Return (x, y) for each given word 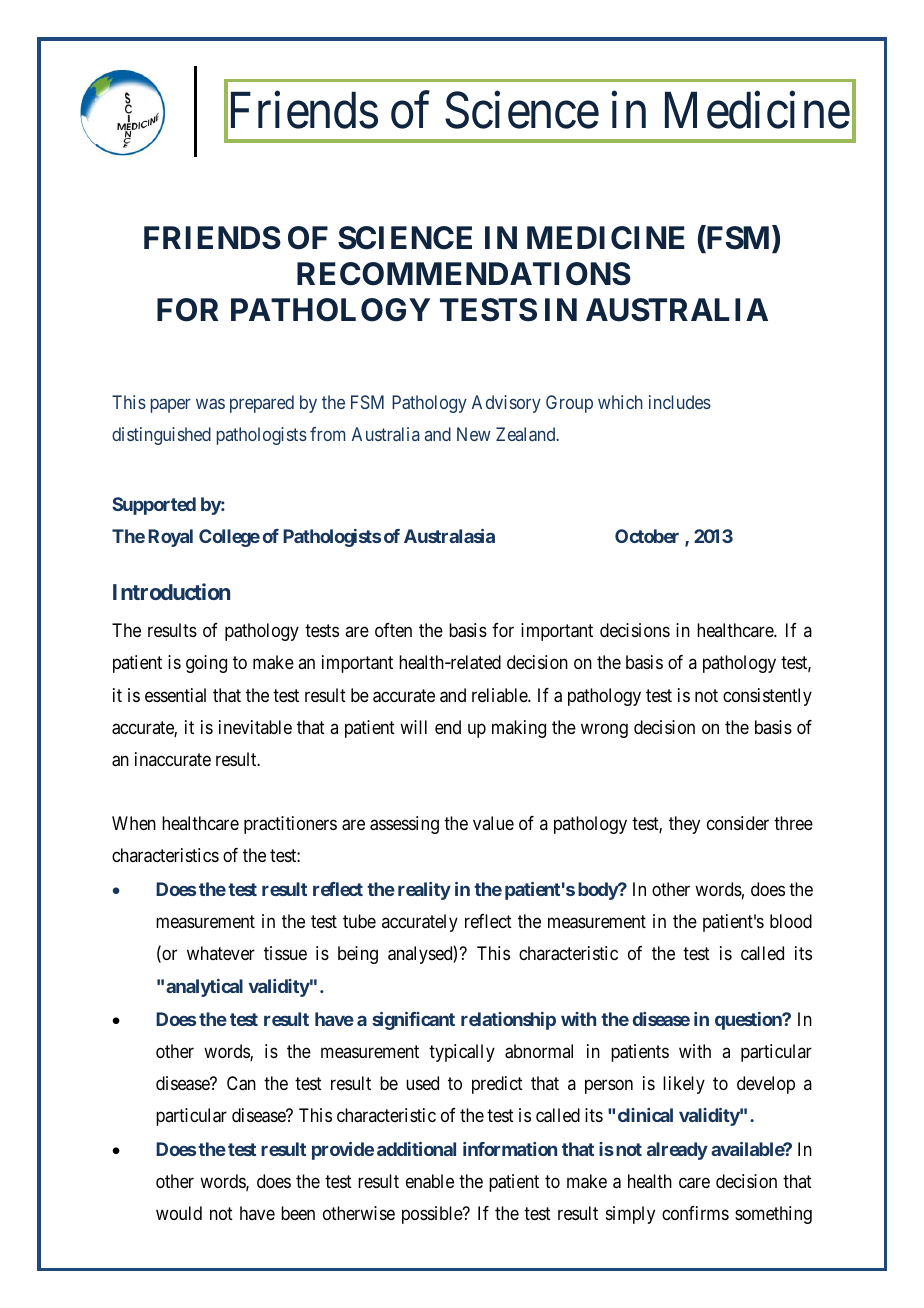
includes (680, 402)
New (474, 434)
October (647, 536)
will (413, 727)
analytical (204, 988)
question (749, 1021)
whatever (221, 953)
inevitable (255, 727)
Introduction (171, 591)
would (179, 1213)
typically (462, 1053)
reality (424, 891)
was (210, 403)
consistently (767, 697)
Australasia (449, 536)
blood (791, 921)
